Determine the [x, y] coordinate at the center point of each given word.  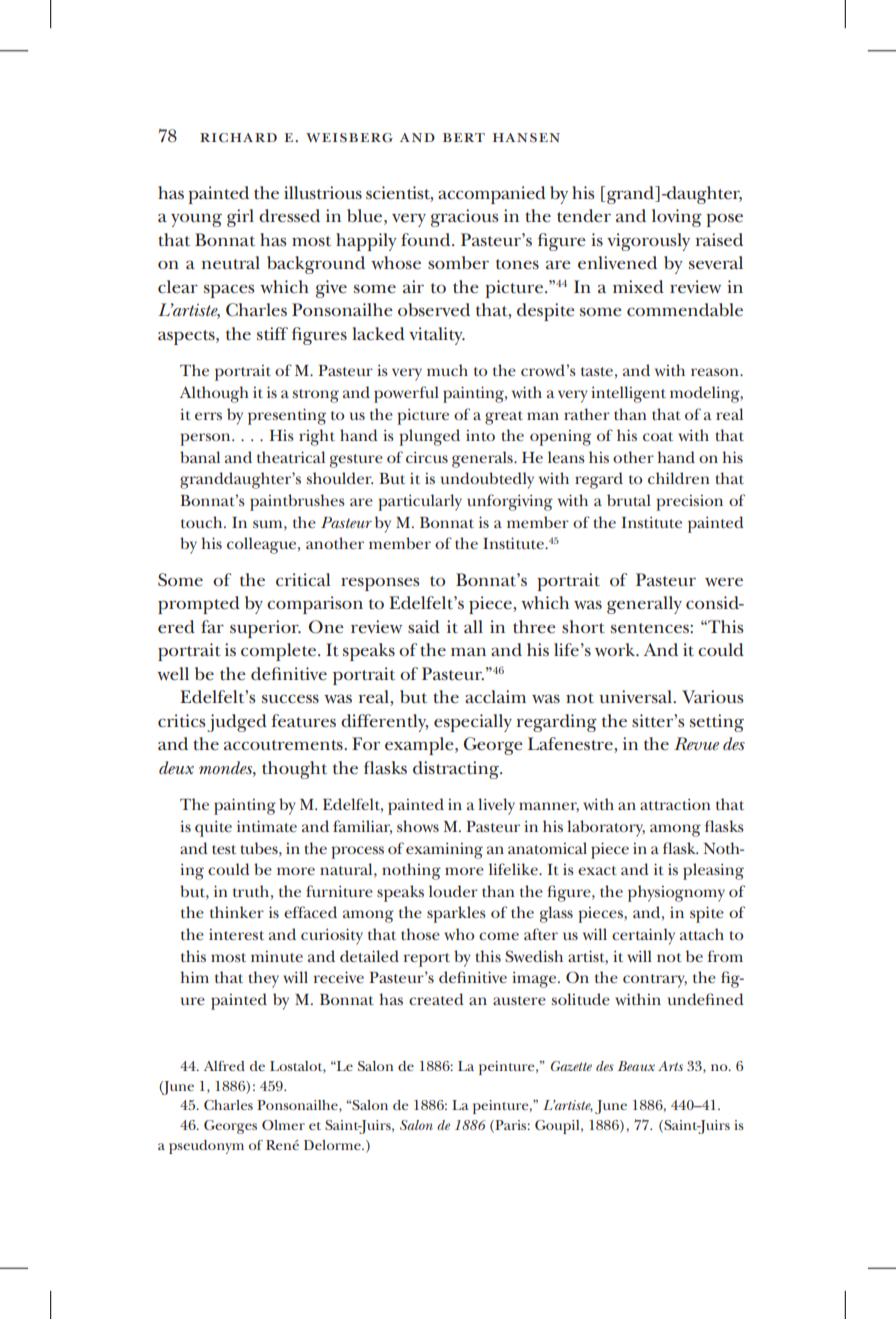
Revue [696, 743]
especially [473, 723]
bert [464, 137]
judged [237, 723]
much [447, 370]
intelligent [628, 394]
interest [236, 934]
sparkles [456, 914]
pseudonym [206, 1147]
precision [689, 503]
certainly [643, 936]
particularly [420, 502]
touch [203, 522]
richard [238, 138]
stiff [272, 334]
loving [677, 218]
